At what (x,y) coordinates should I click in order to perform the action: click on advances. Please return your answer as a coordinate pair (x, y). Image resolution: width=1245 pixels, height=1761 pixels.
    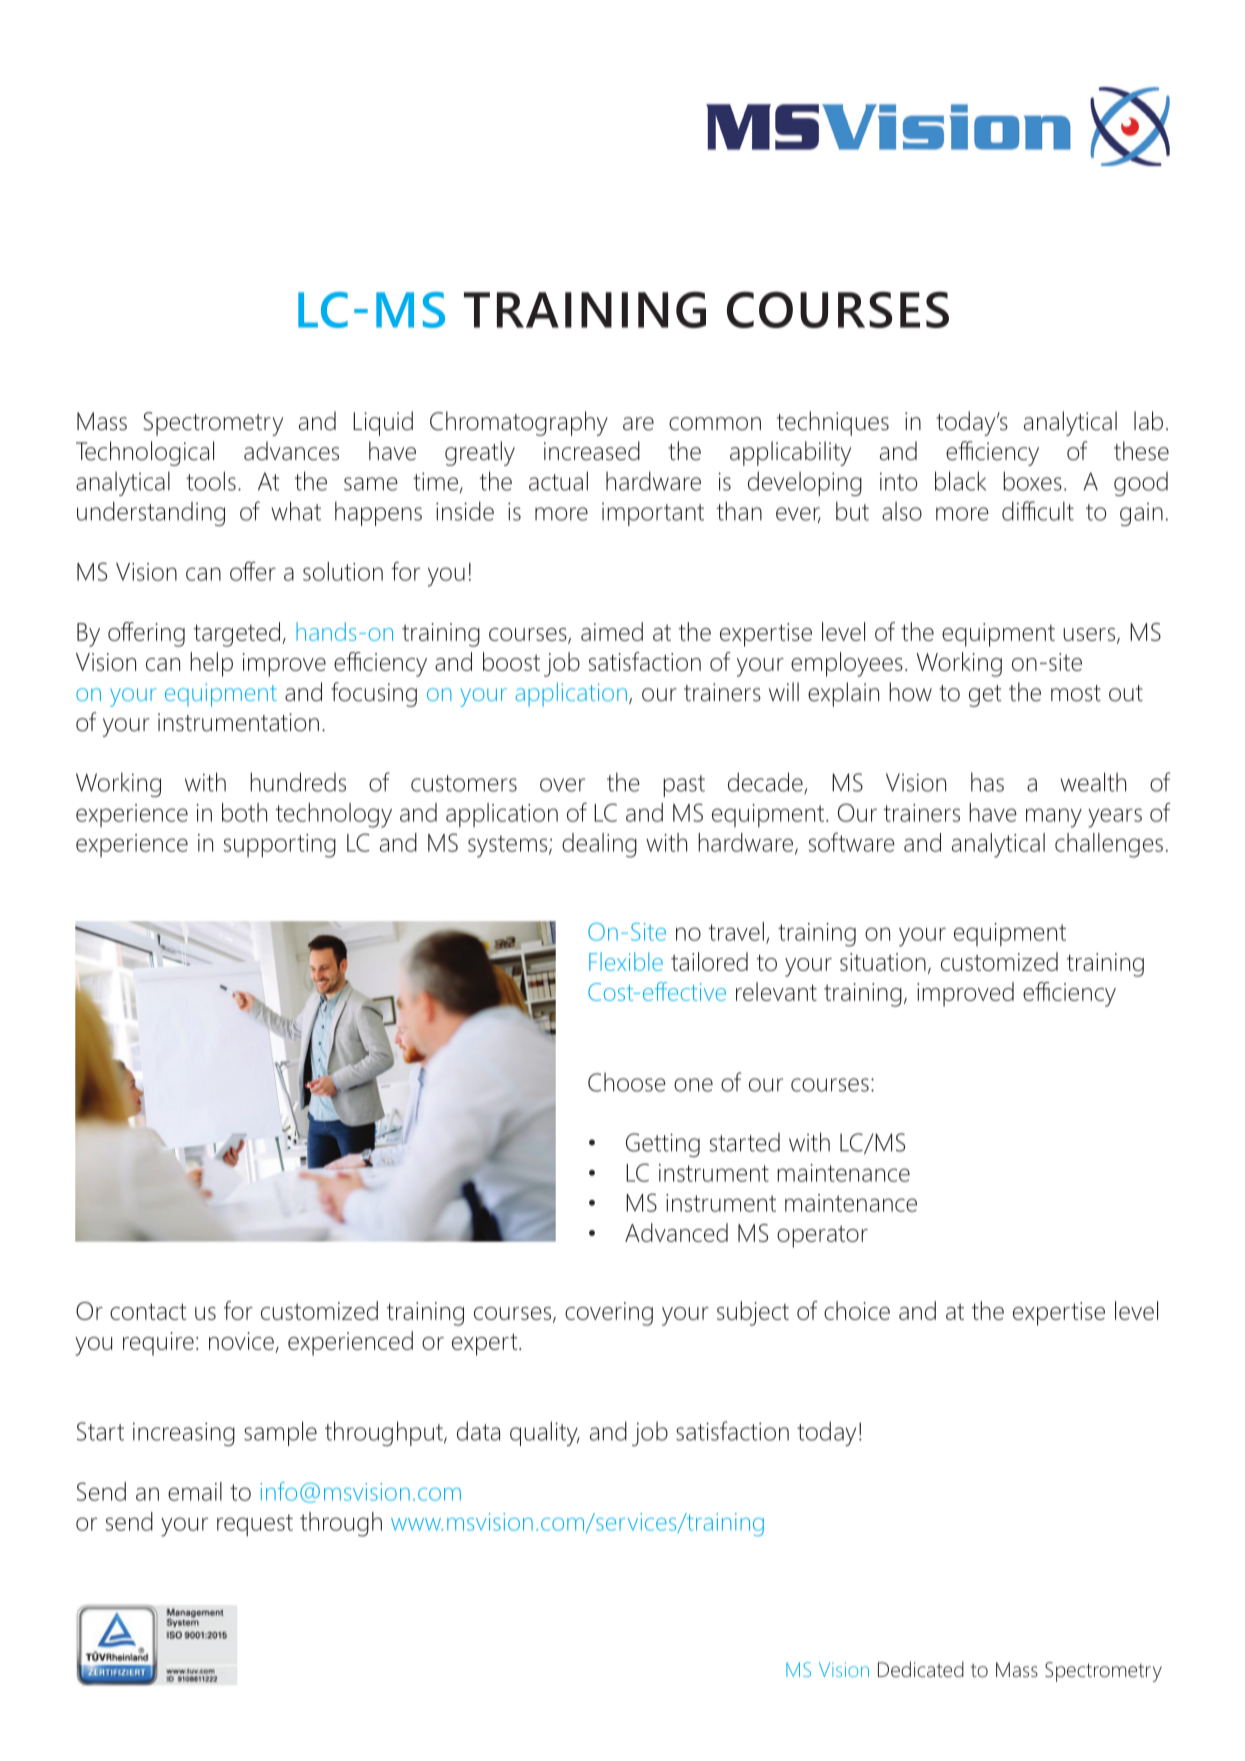
    Looking at the image, I should click on (291, 451).
